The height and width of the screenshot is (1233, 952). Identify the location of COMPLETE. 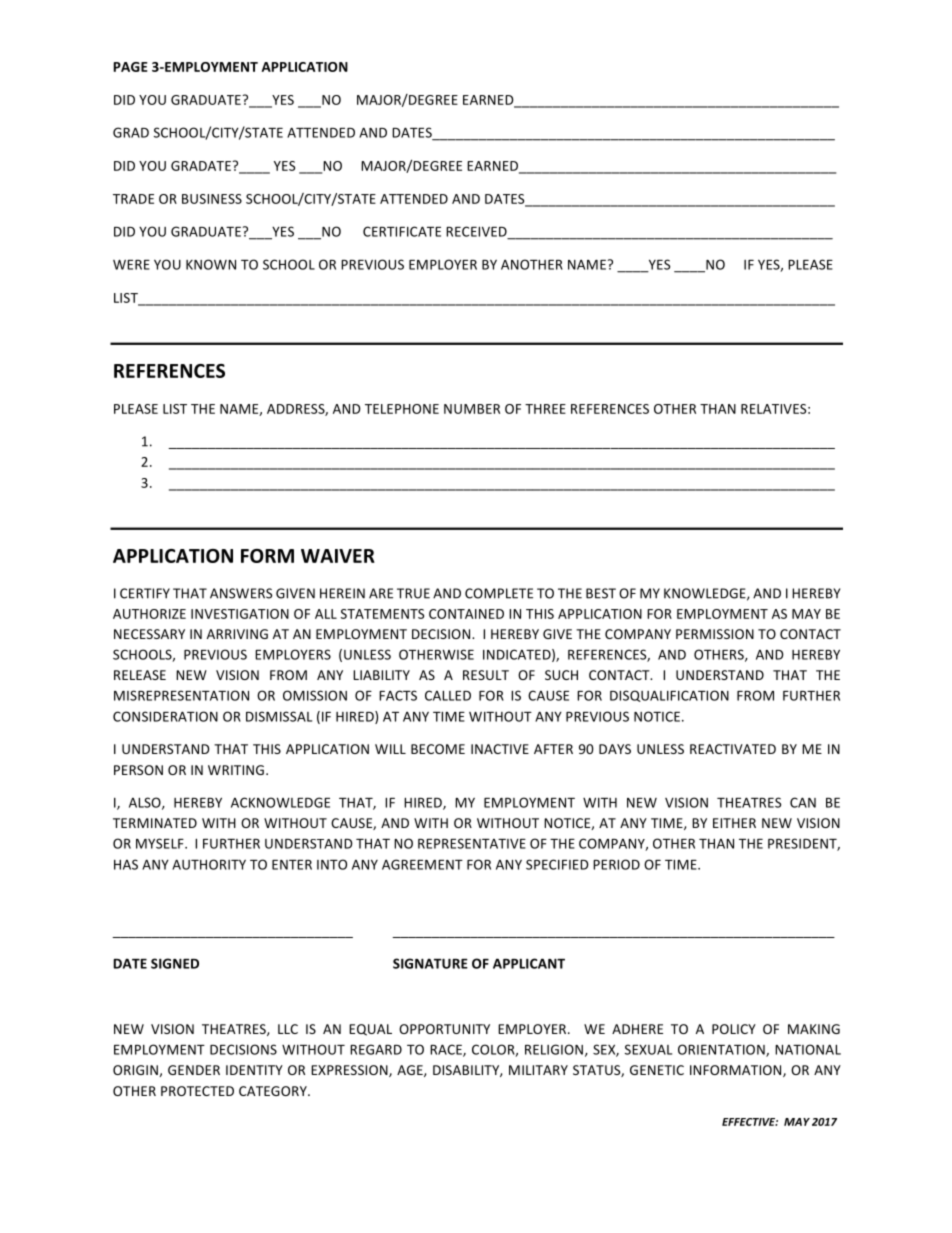
(499, 593).
